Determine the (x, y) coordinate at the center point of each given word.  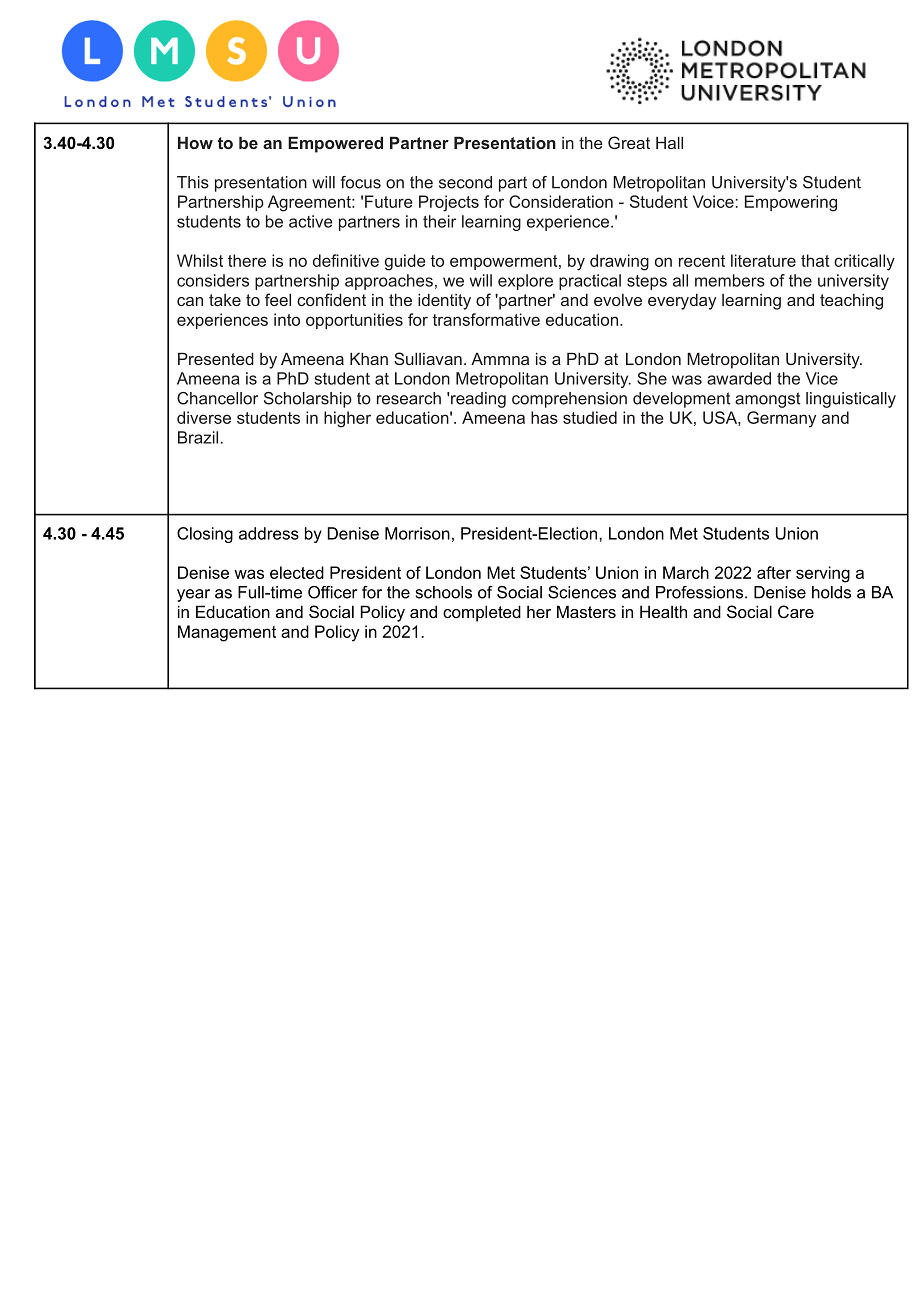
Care (796, 611)
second (465, 182)
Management (227, 633)
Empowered (335, 144)
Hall (669, 142)
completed (482, 613)
